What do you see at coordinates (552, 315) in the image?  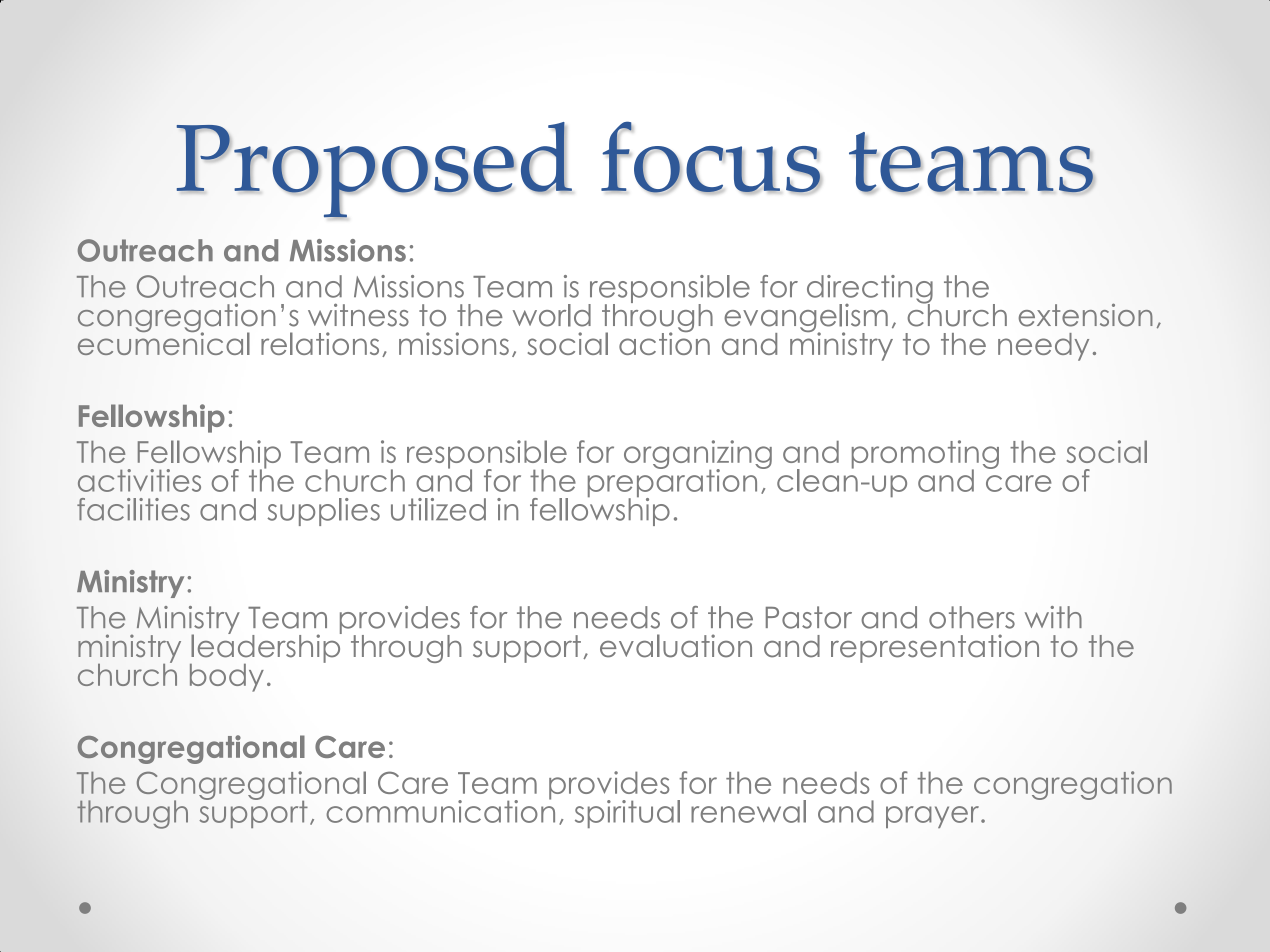 I see `world` at bounding box center [552, 315].
